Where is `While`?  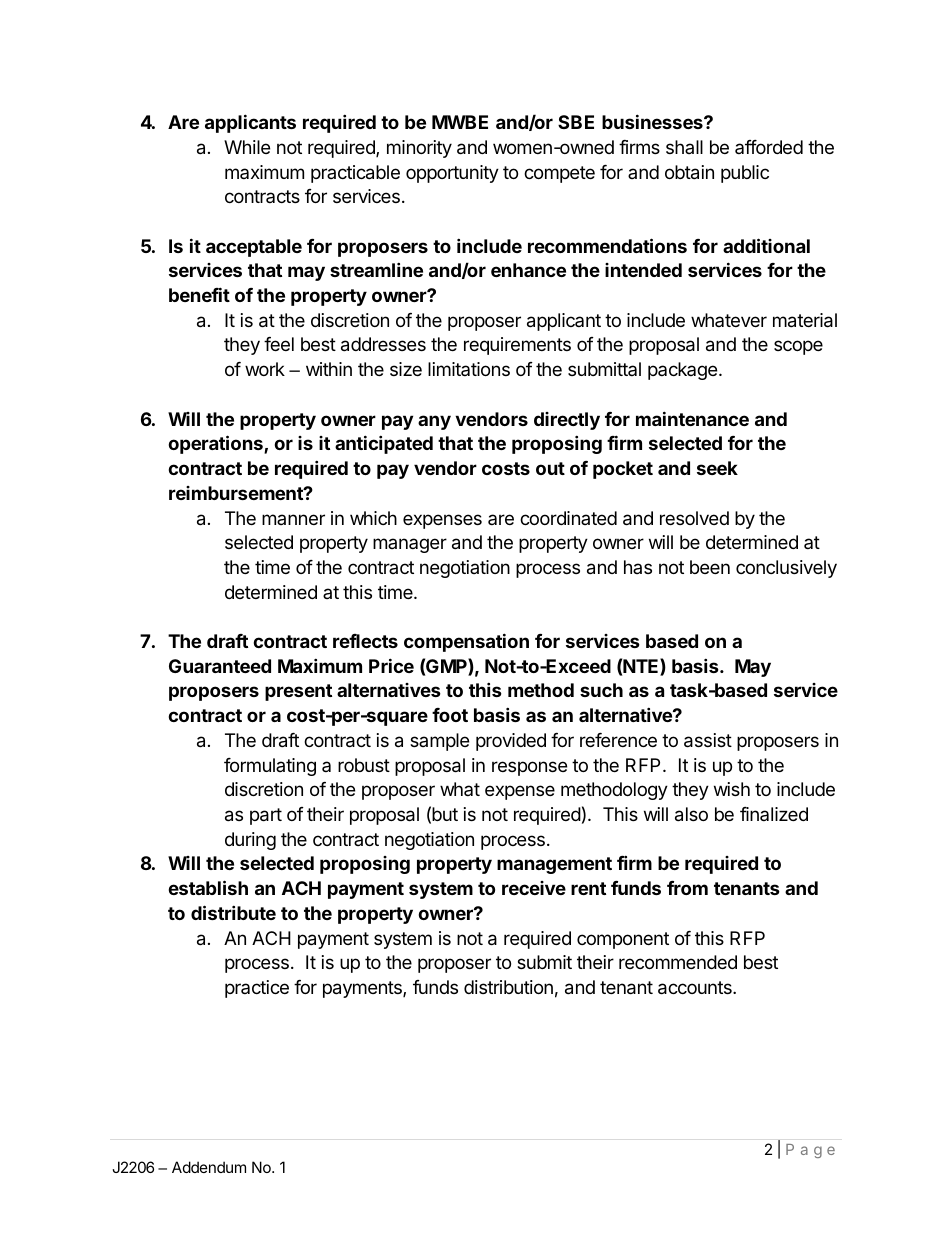 While is located at coordinates (247, 147).
